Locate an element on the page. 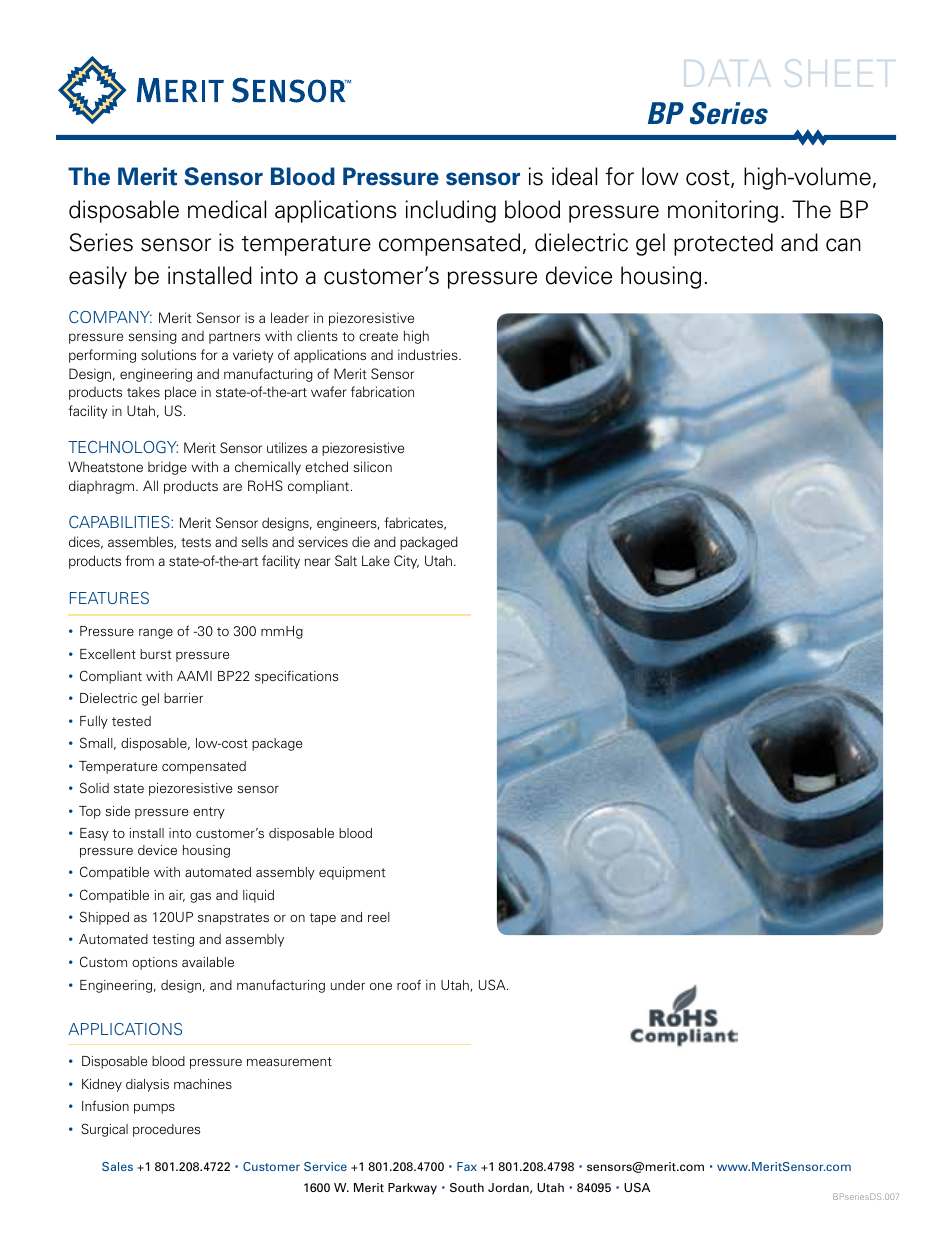 This document has height=1233, width=952. procedures is located at coordinates (166, 1130).
